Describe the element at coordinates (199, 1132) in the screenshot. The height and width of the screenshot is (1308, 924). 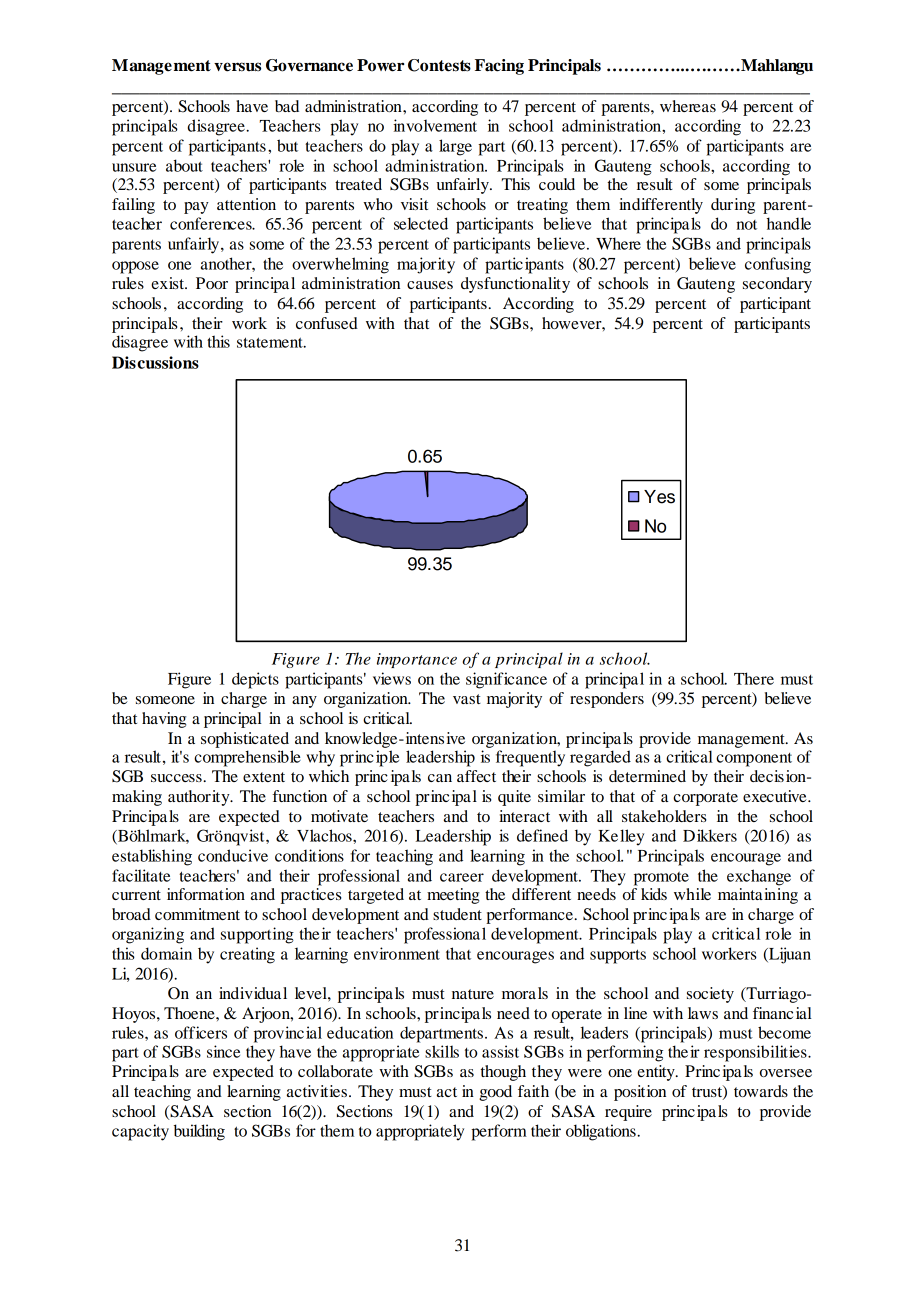
I see `building` at that location.
